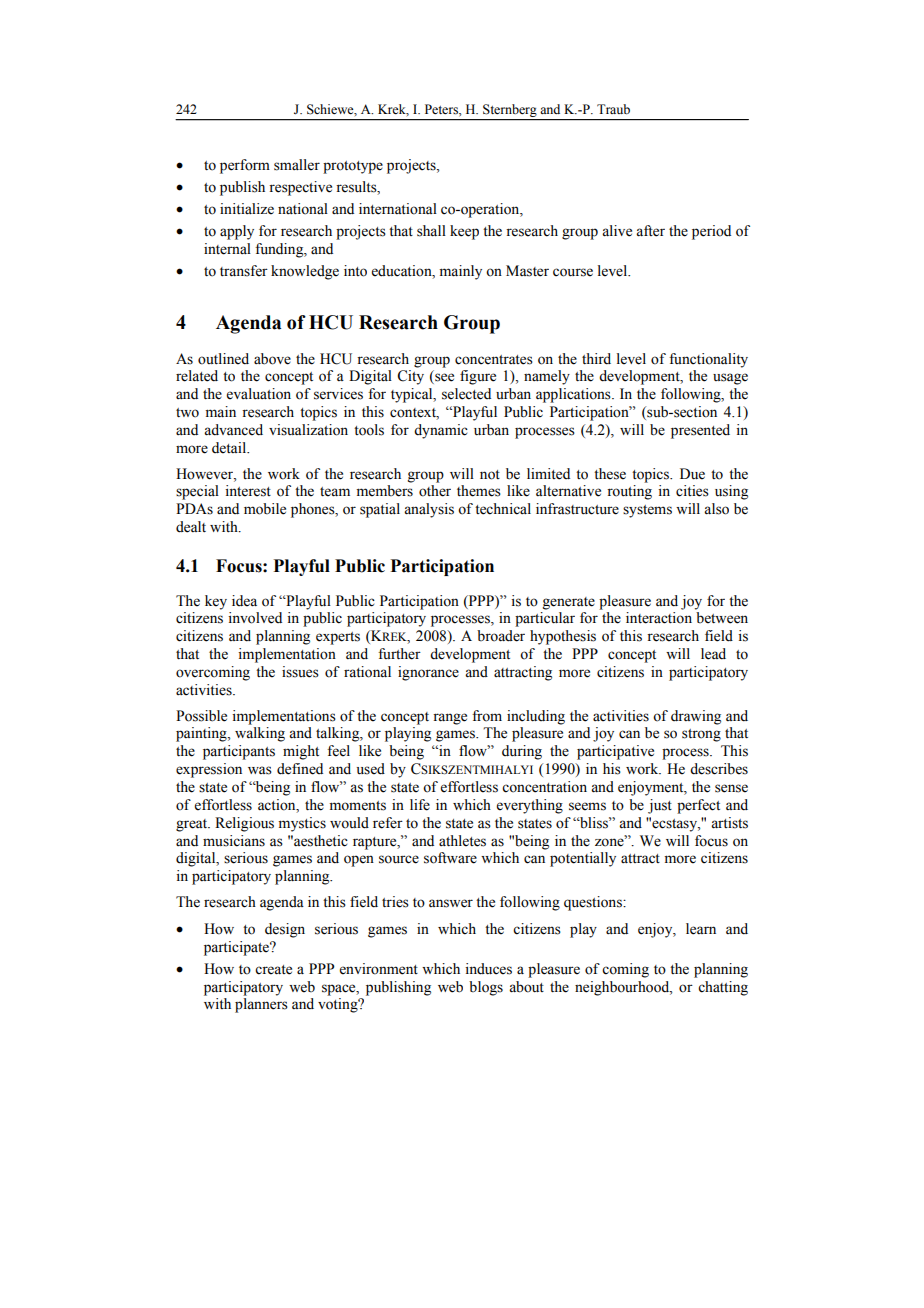  Describe the element at coordinates (244, 601) in the page. I see `idea` at that location.
